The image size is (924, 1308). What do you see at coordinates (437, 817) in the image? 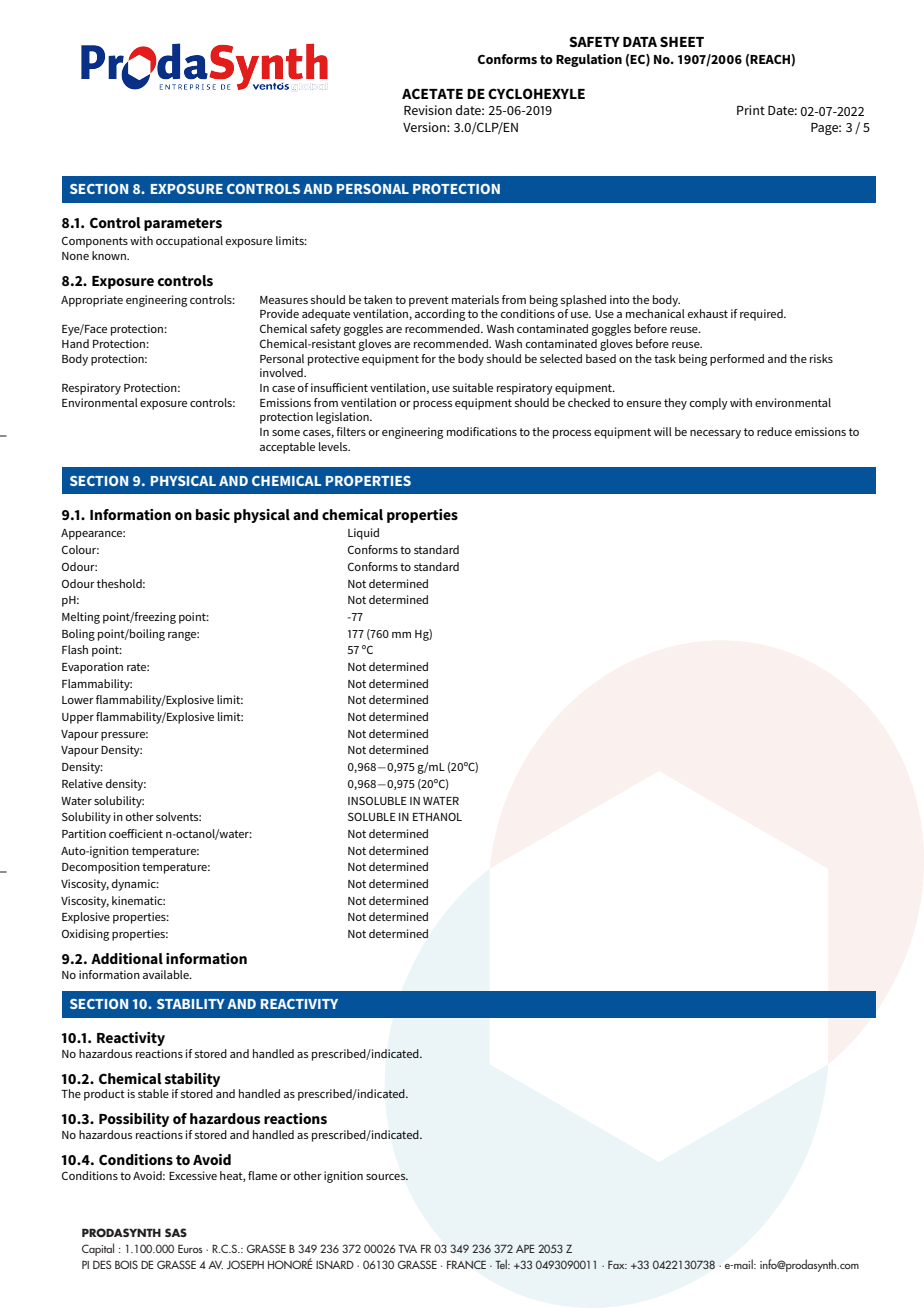
I see `ETHANOL` at bounding box center [437, 817].
